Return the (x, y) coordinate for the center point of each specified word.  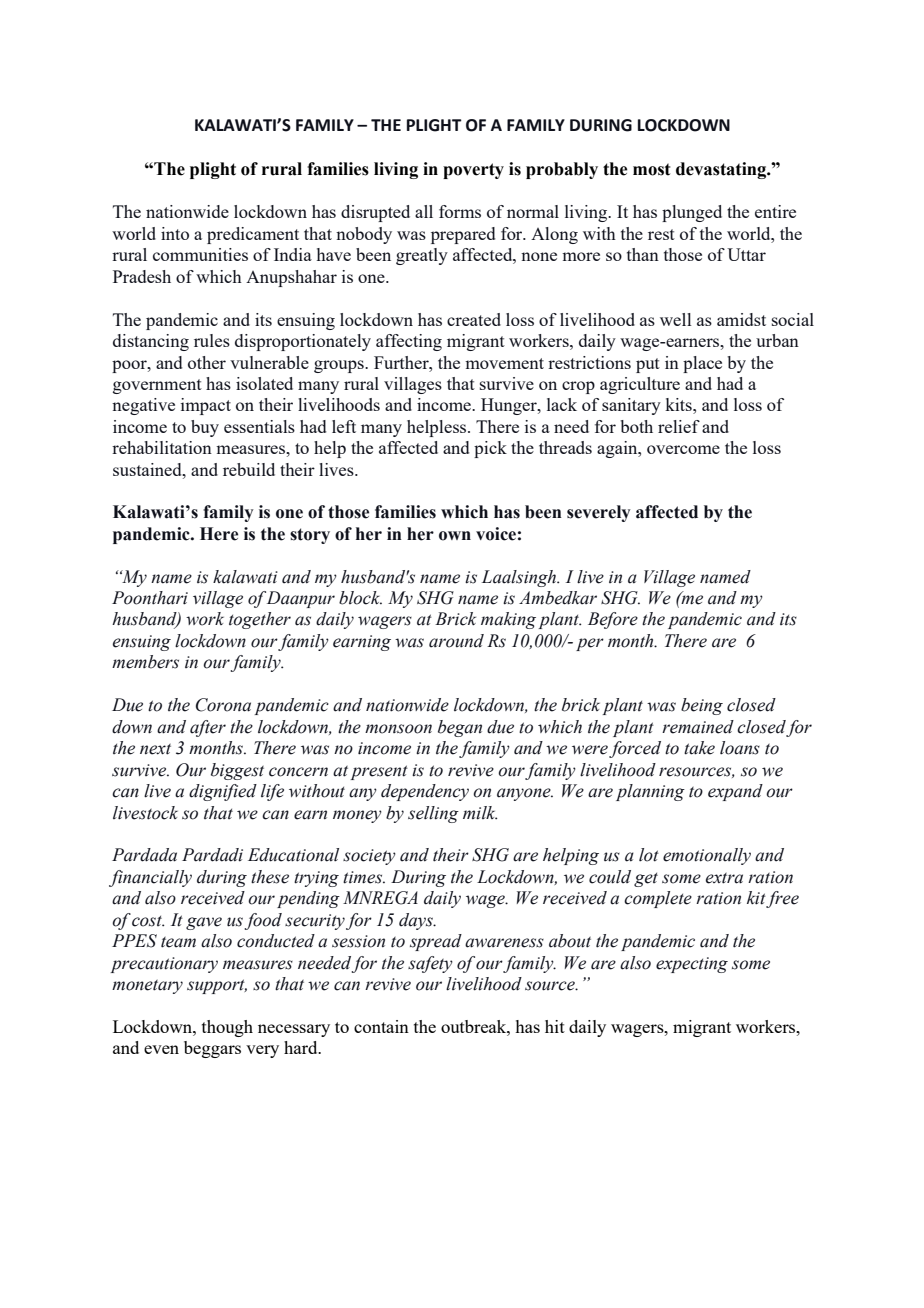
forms (460, 211)
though (227, 1028)
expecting (692, 965)
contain (381, 1026)
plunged (692, 213)
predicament (253, 235)
